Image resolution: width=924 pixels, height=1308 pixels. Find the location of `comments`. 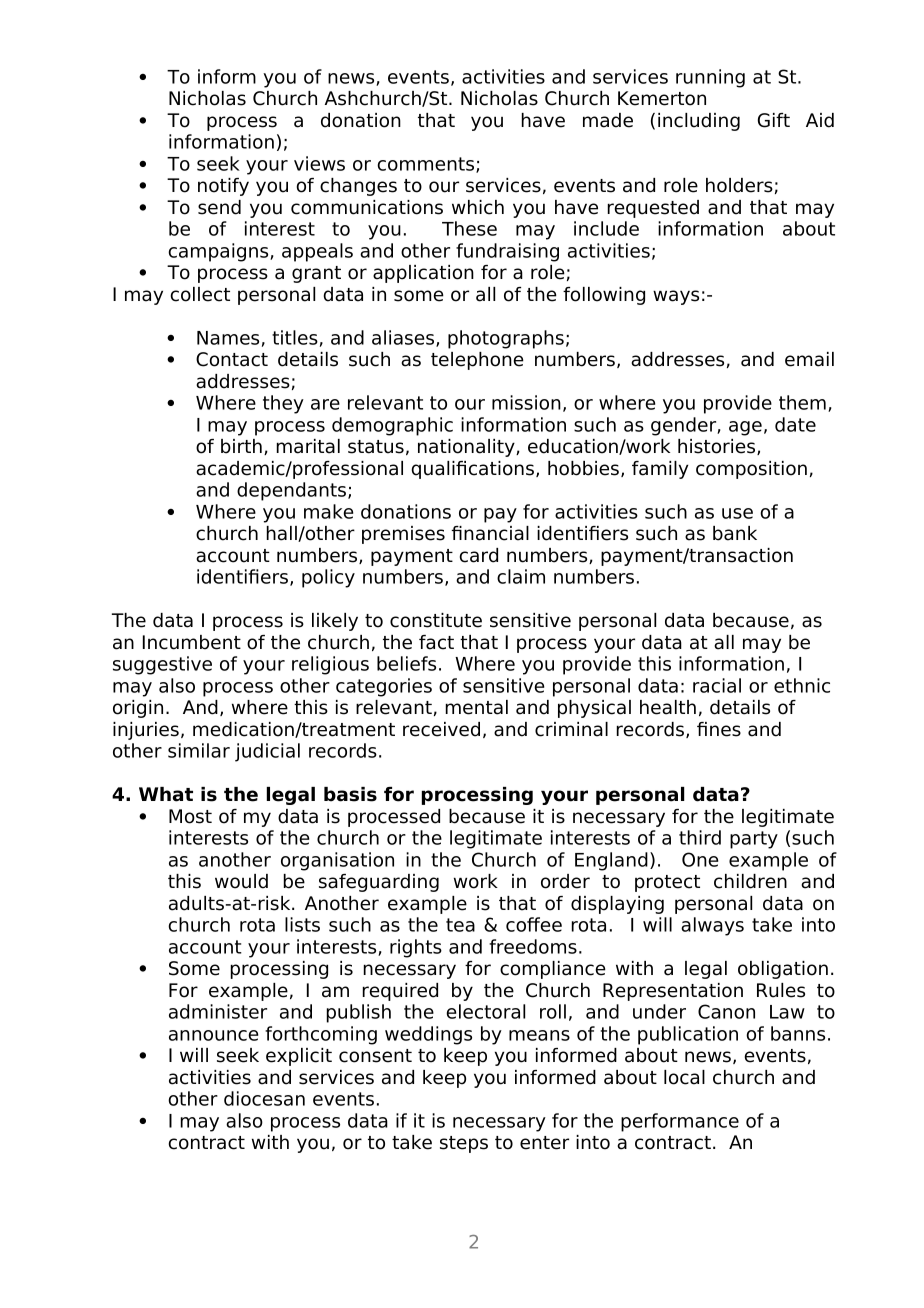

comments is located at coordinates (427, 165).
